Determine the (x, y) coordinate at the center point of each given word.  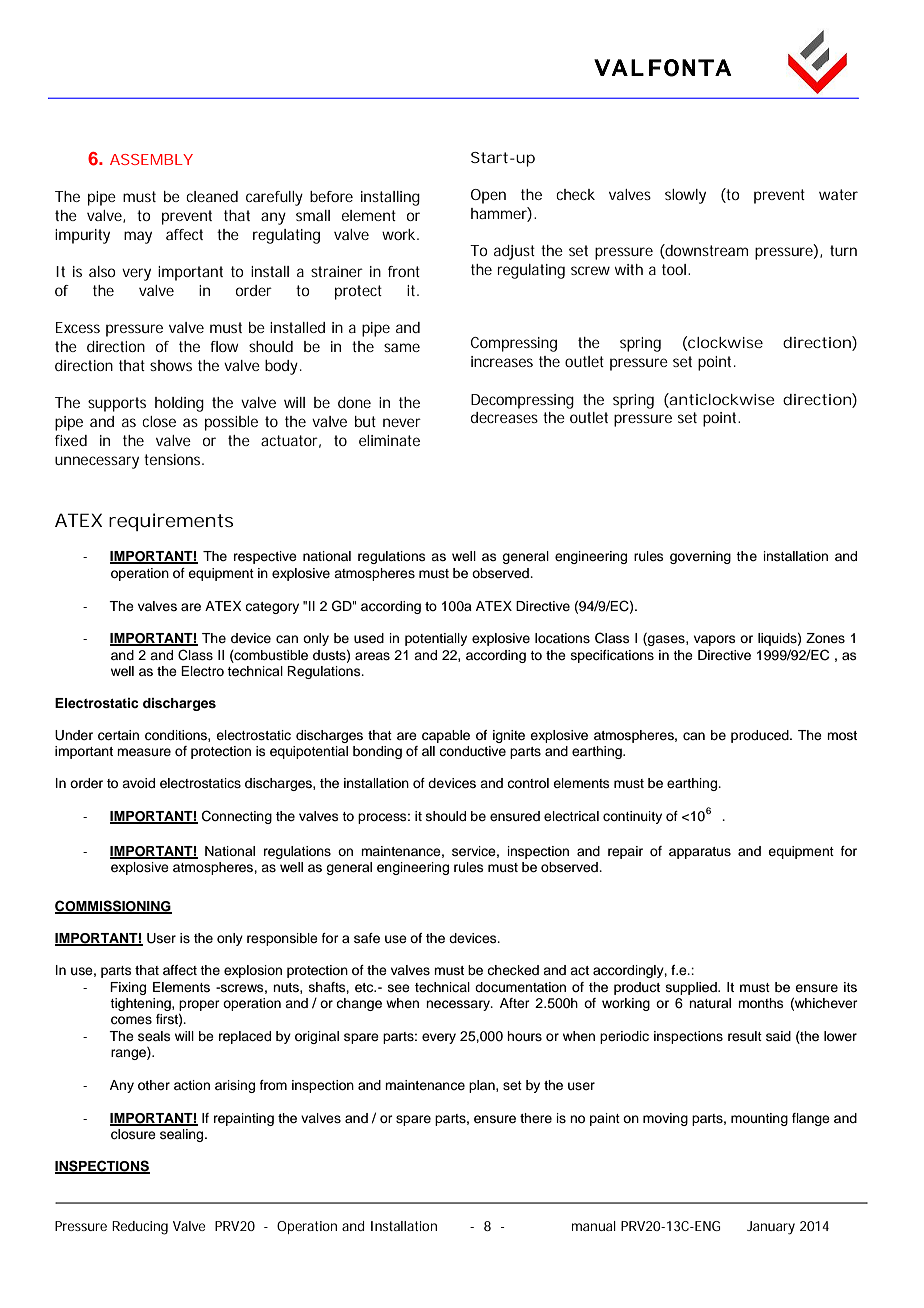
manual (594, 1226)
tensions (173, 459)
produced (761, 736)
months (761, 1003)
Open (488, 196)
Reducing (140, 1228)
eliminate (389, 440)
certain (118, 735)
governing (700, 557)
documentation (520, 987)
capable (446, 736)
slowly (685, 196)
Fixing (128, 988)
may (138, 237)
